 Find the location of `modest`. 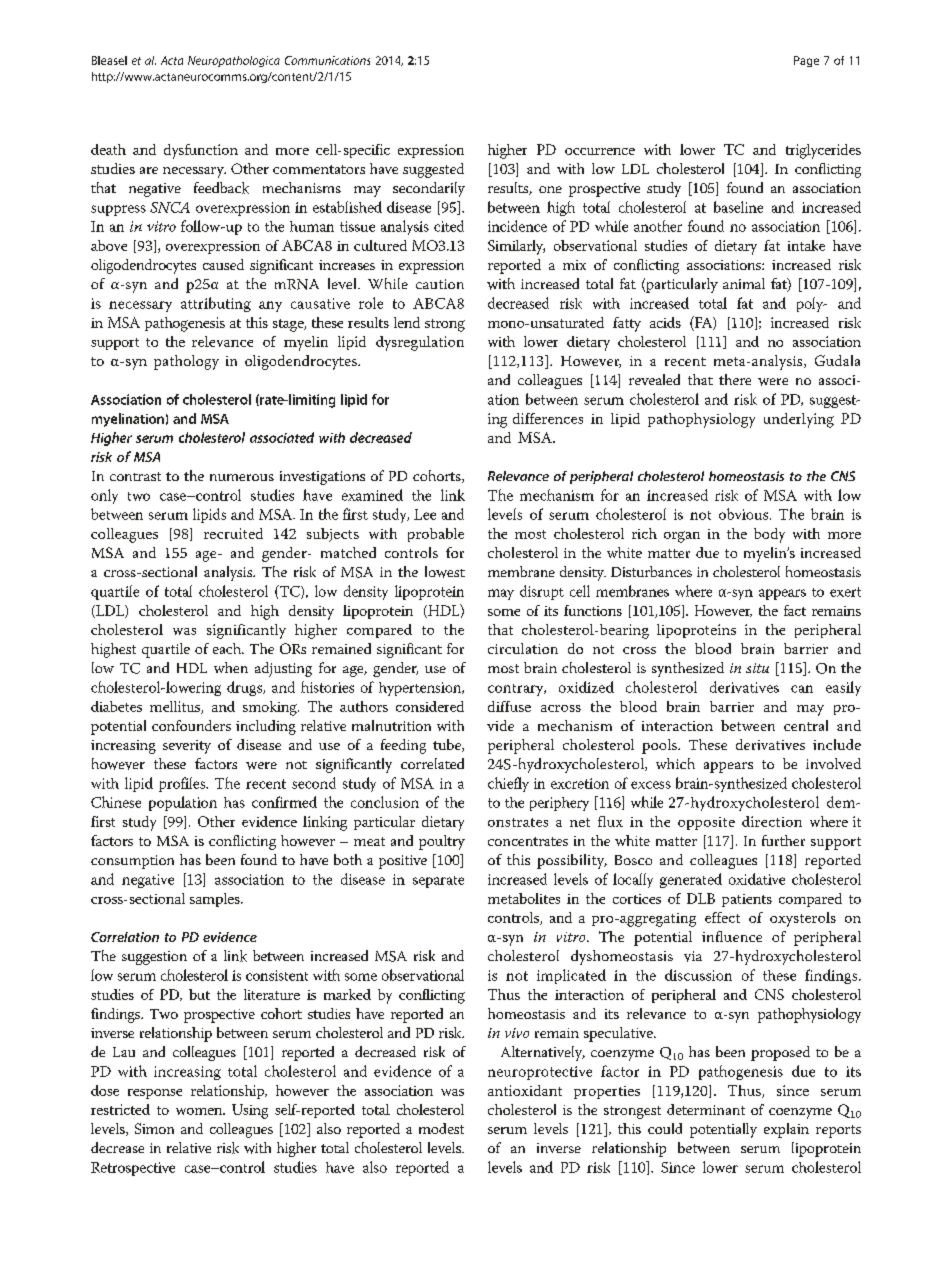

modest is located at coordinates (441, 1128).
